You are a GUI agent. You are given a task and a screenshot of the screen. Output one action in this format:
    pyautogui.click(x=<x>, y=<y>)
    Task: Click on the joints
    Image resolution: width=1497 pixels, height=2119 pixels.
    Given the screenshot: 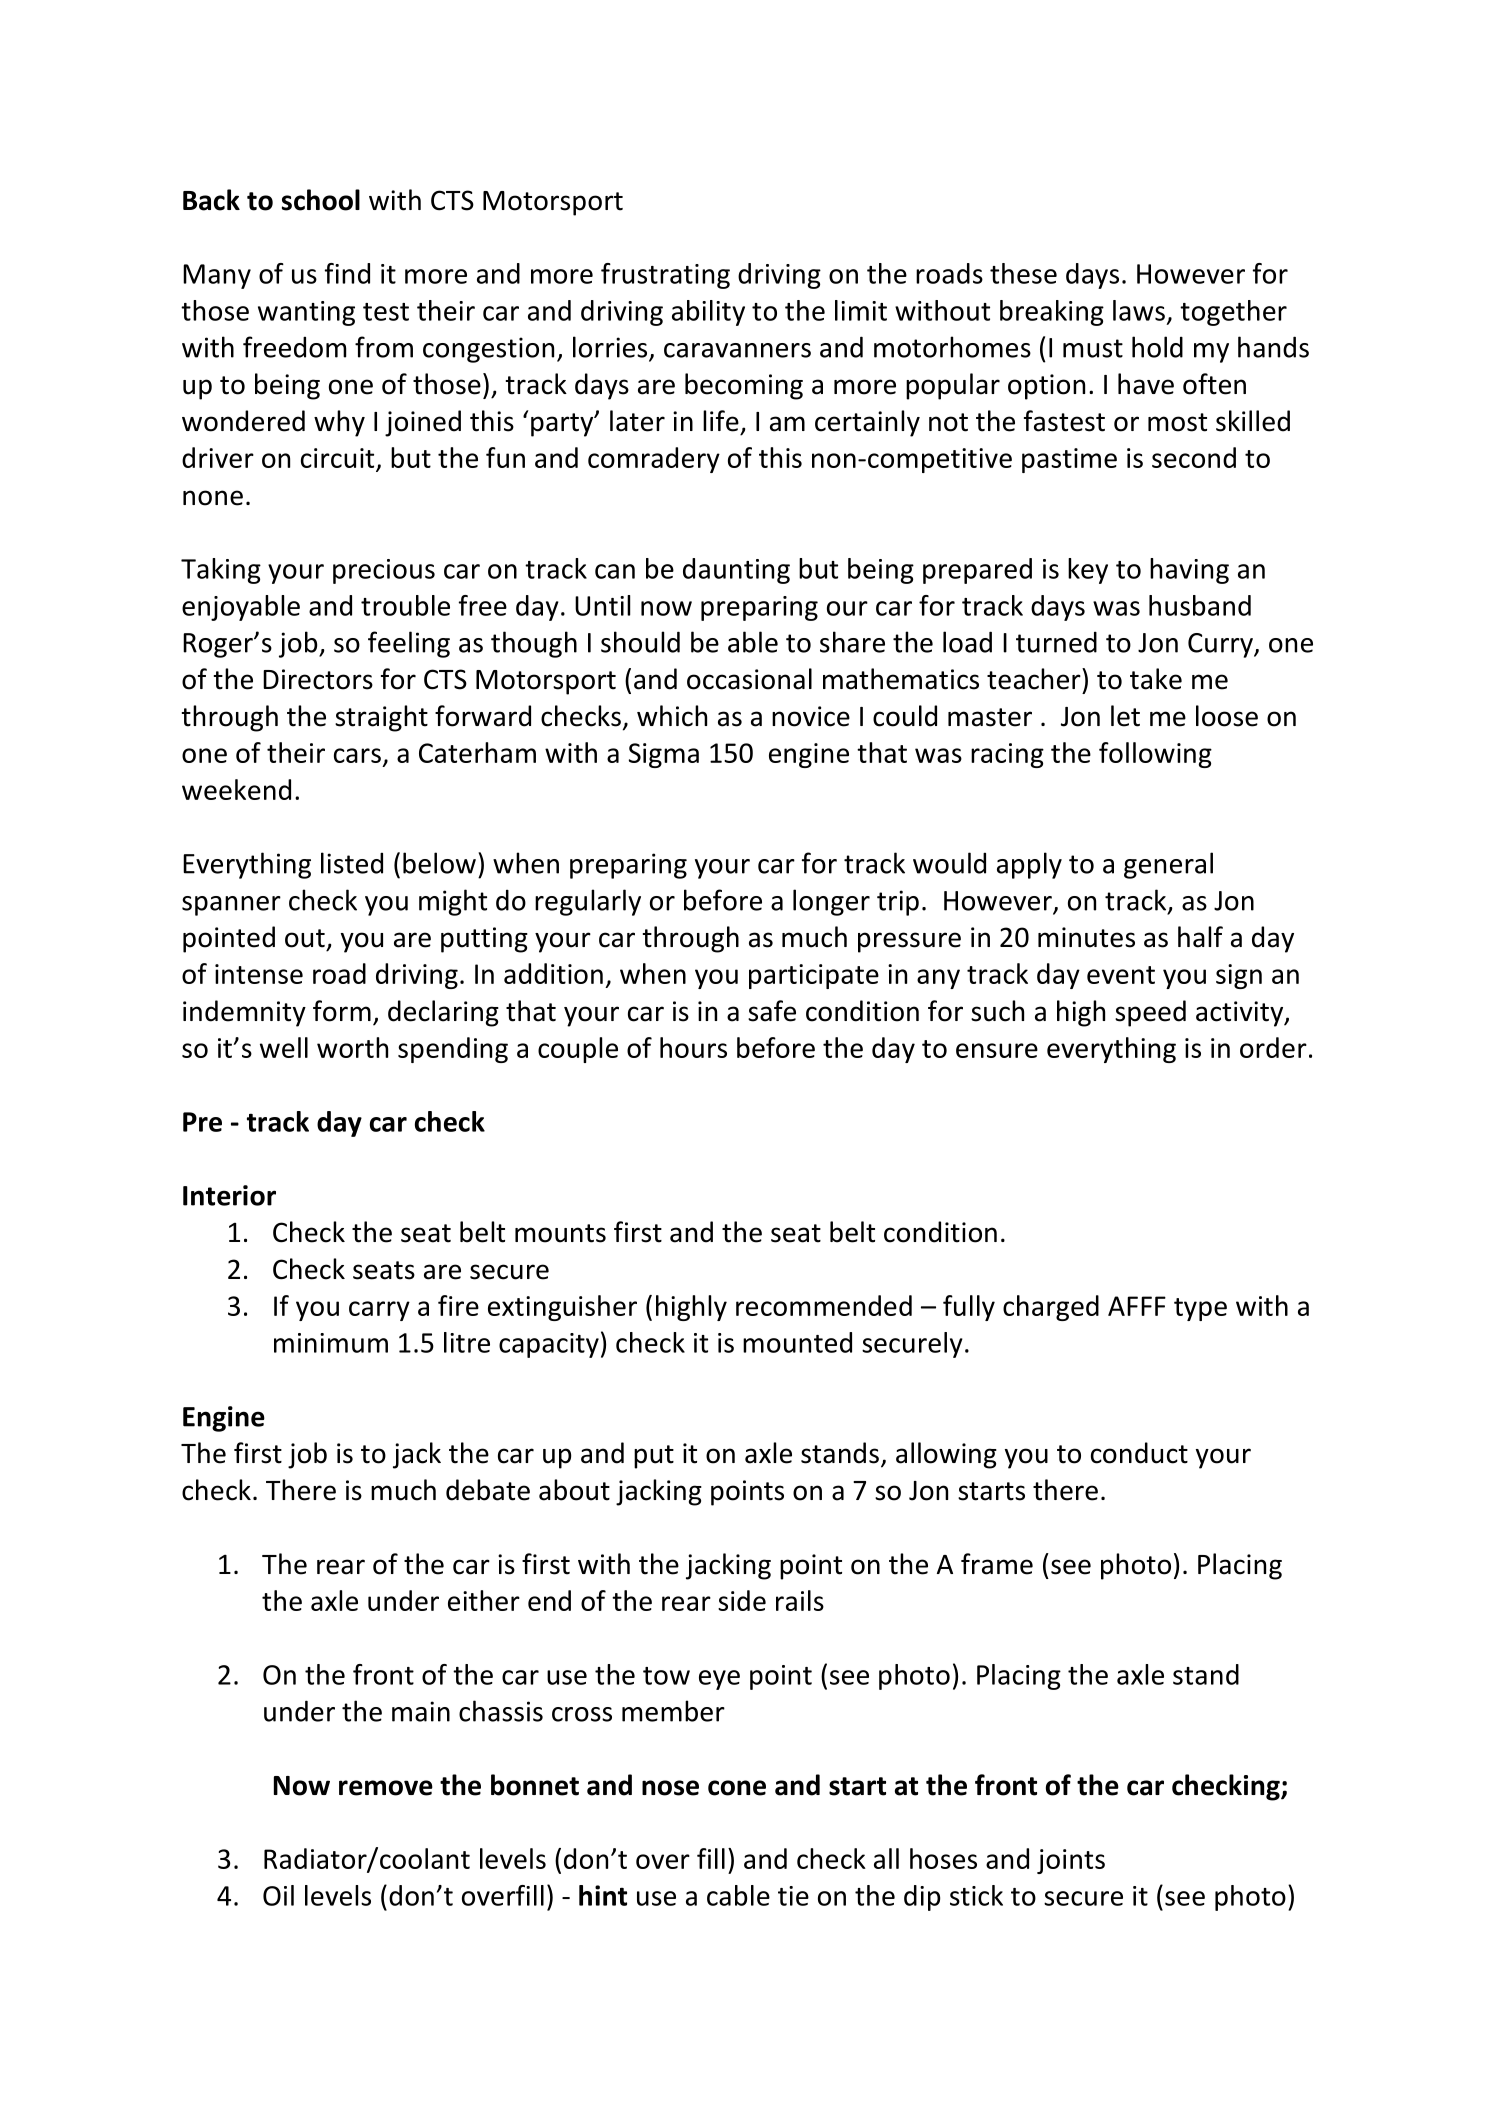 What is the action you would take?
    pyautogui.click(x=1071, y=1861)
